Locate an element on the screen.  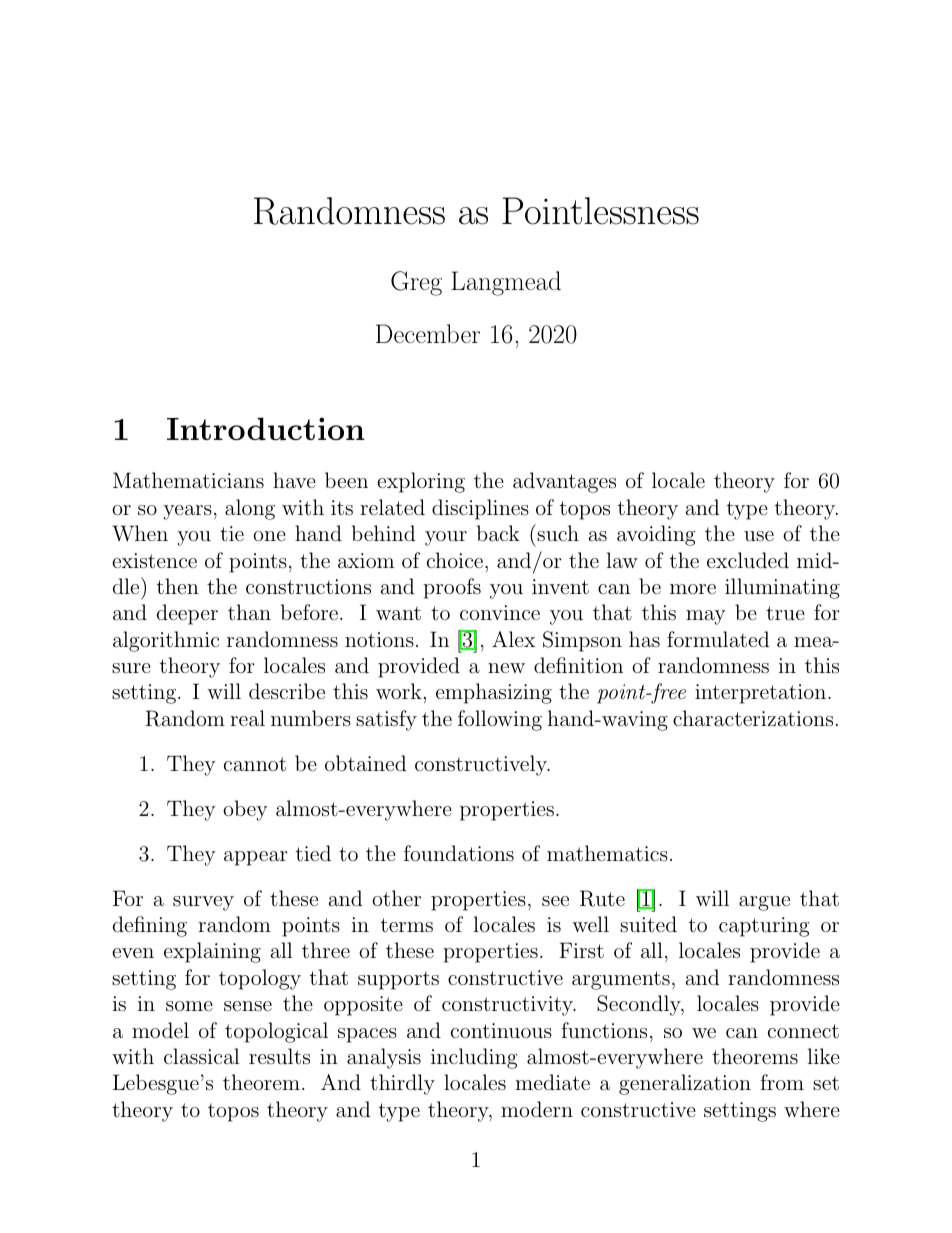
classical is located at coordinates (201, 1056).
